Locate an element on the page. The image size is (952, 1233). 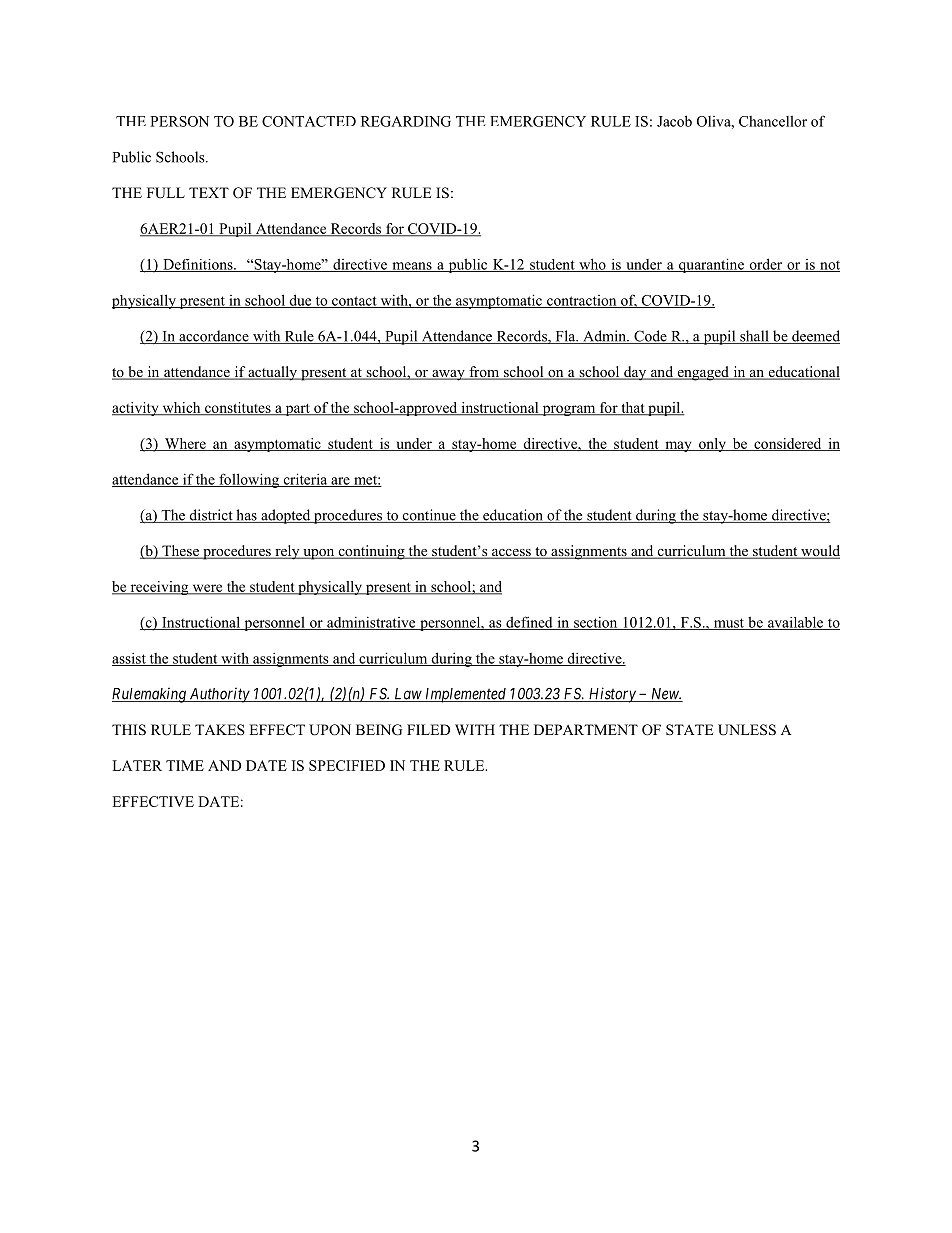
only is located at coordinates (713, 445).
